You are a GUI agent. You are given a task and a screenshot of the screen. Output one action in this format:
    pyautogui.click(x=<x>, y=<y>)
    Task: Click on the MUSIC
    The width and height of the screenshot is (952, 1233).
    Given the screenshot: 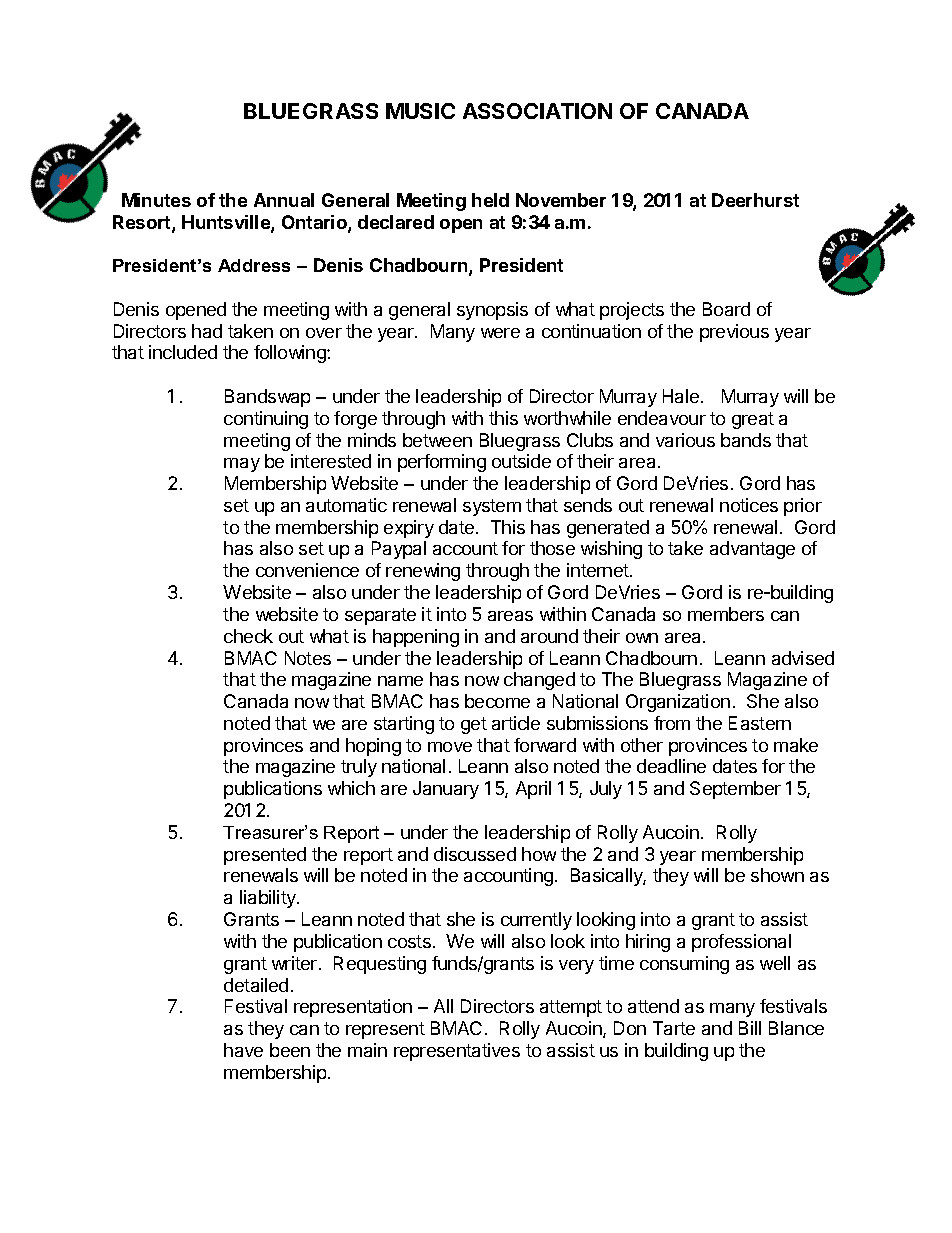 What is the action you would take?
    pyautogui.click(x=420, y=111)
